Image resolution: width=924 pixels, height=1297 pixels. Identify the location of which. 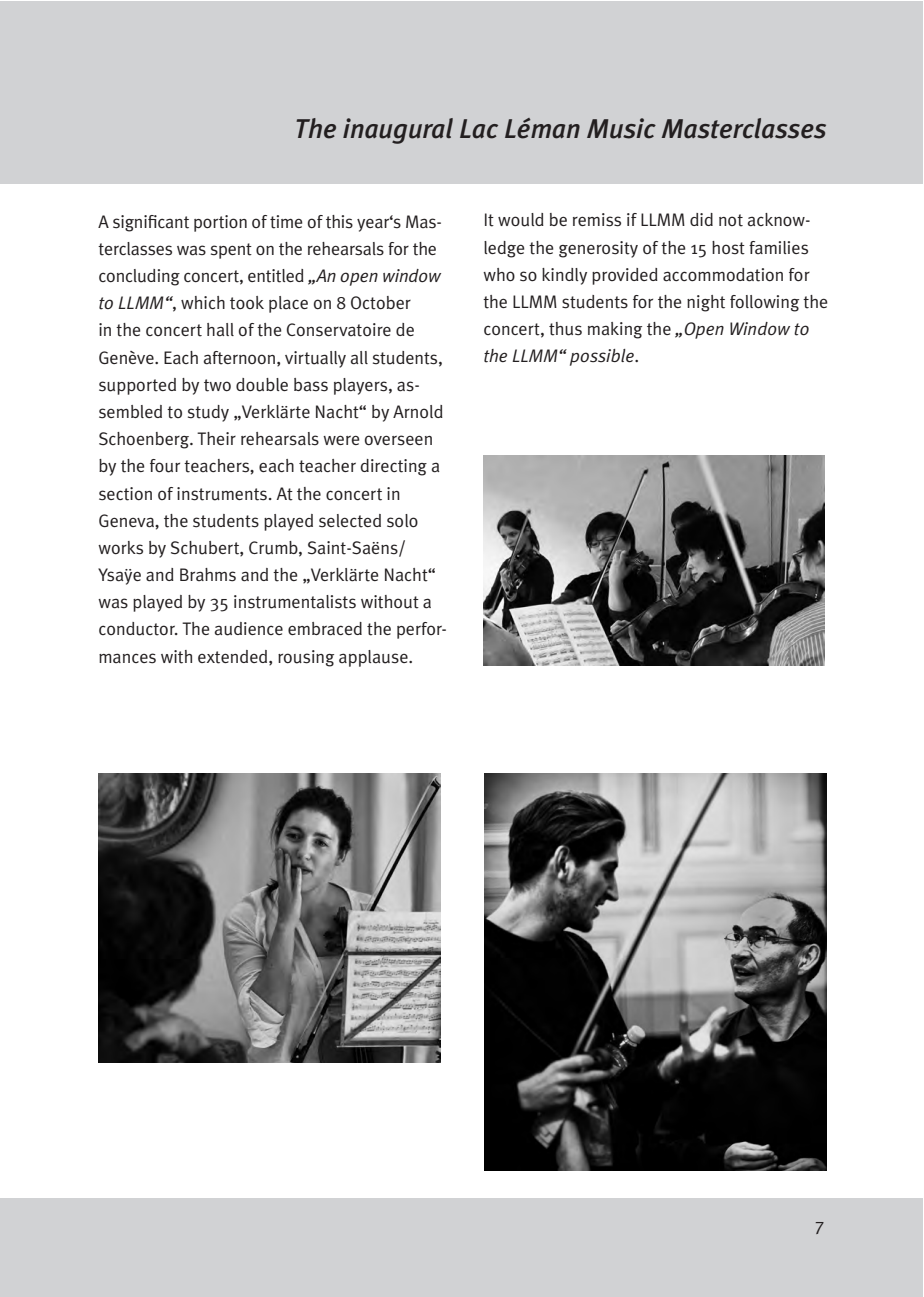
(203, 302).
